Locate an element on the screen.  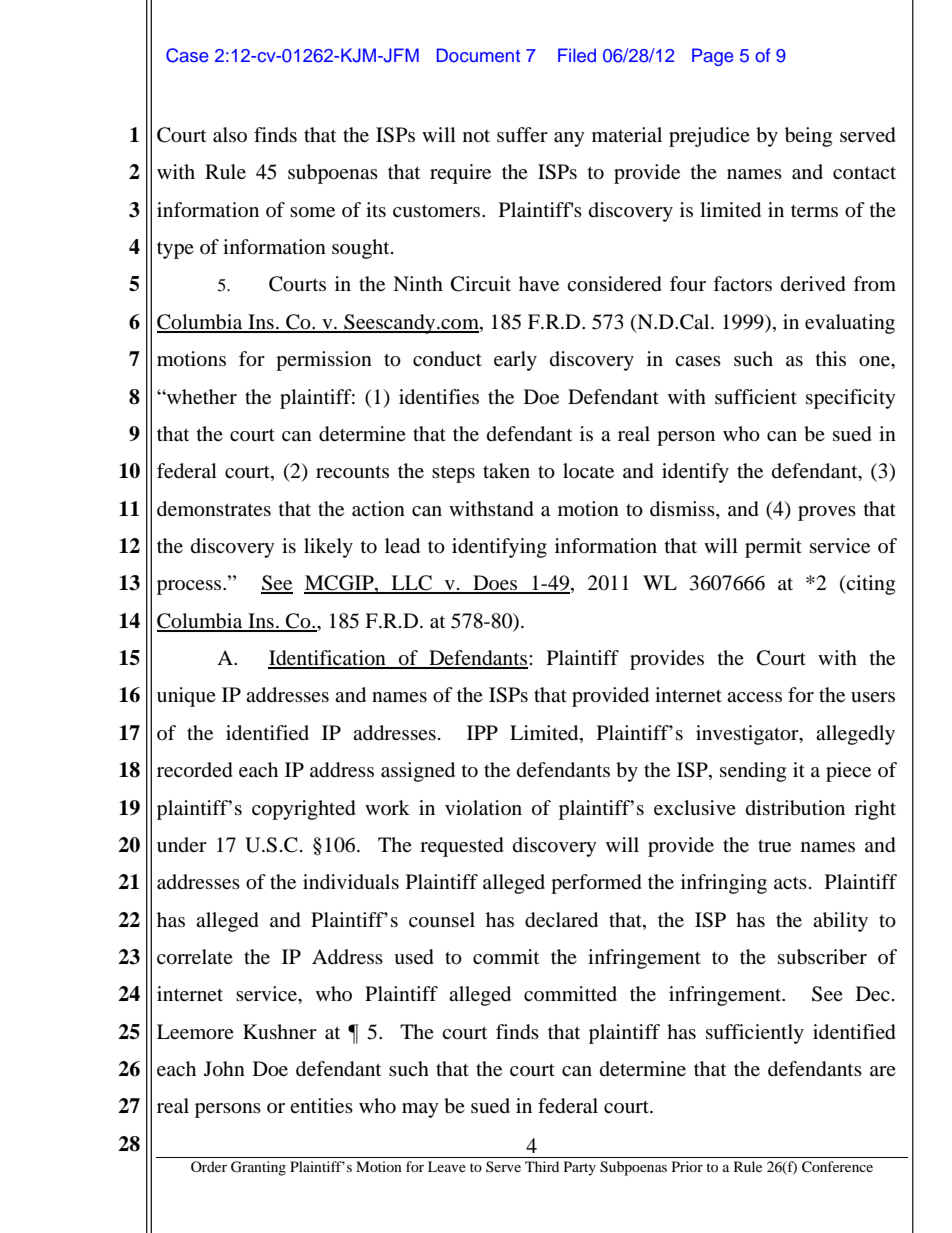
specificity is located at coordinates (851, 399).
